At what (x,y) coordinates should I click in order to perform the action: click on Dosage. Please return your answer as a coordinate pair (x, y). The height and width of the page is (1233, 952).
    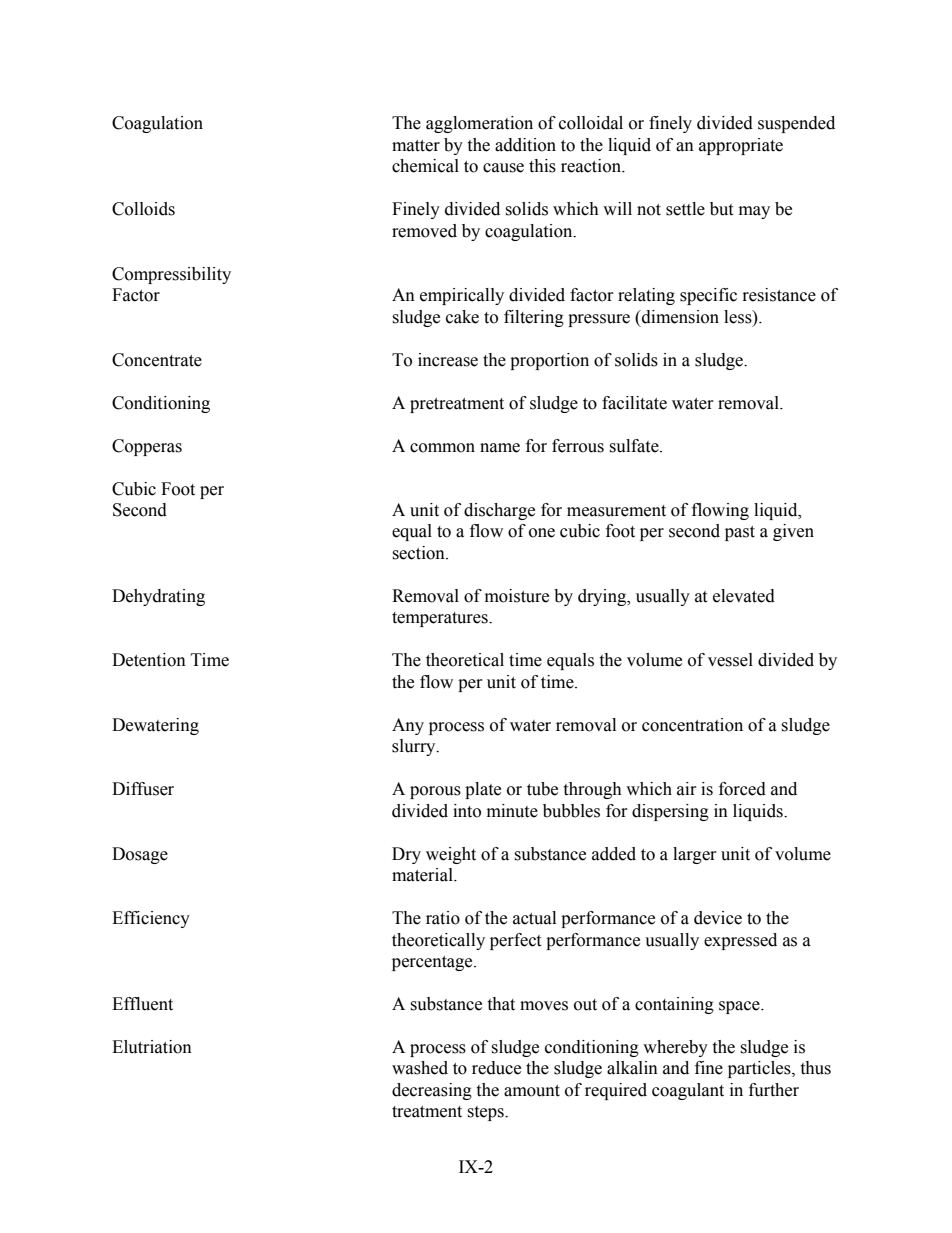
    Looking at the image, I should click on (140, 855).
